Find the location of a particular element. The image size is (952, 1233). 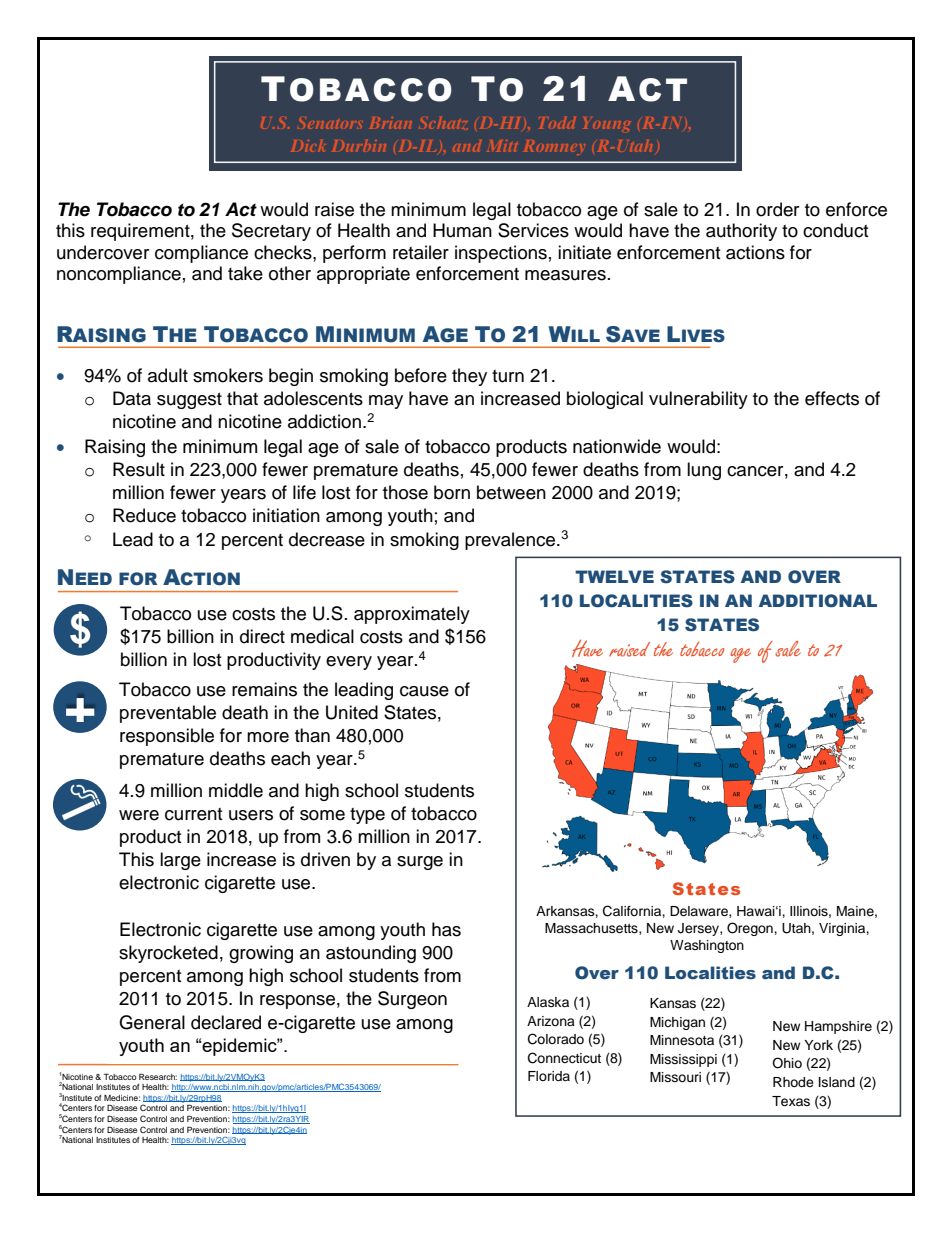

initiation is located at coordinates (286, 515).
